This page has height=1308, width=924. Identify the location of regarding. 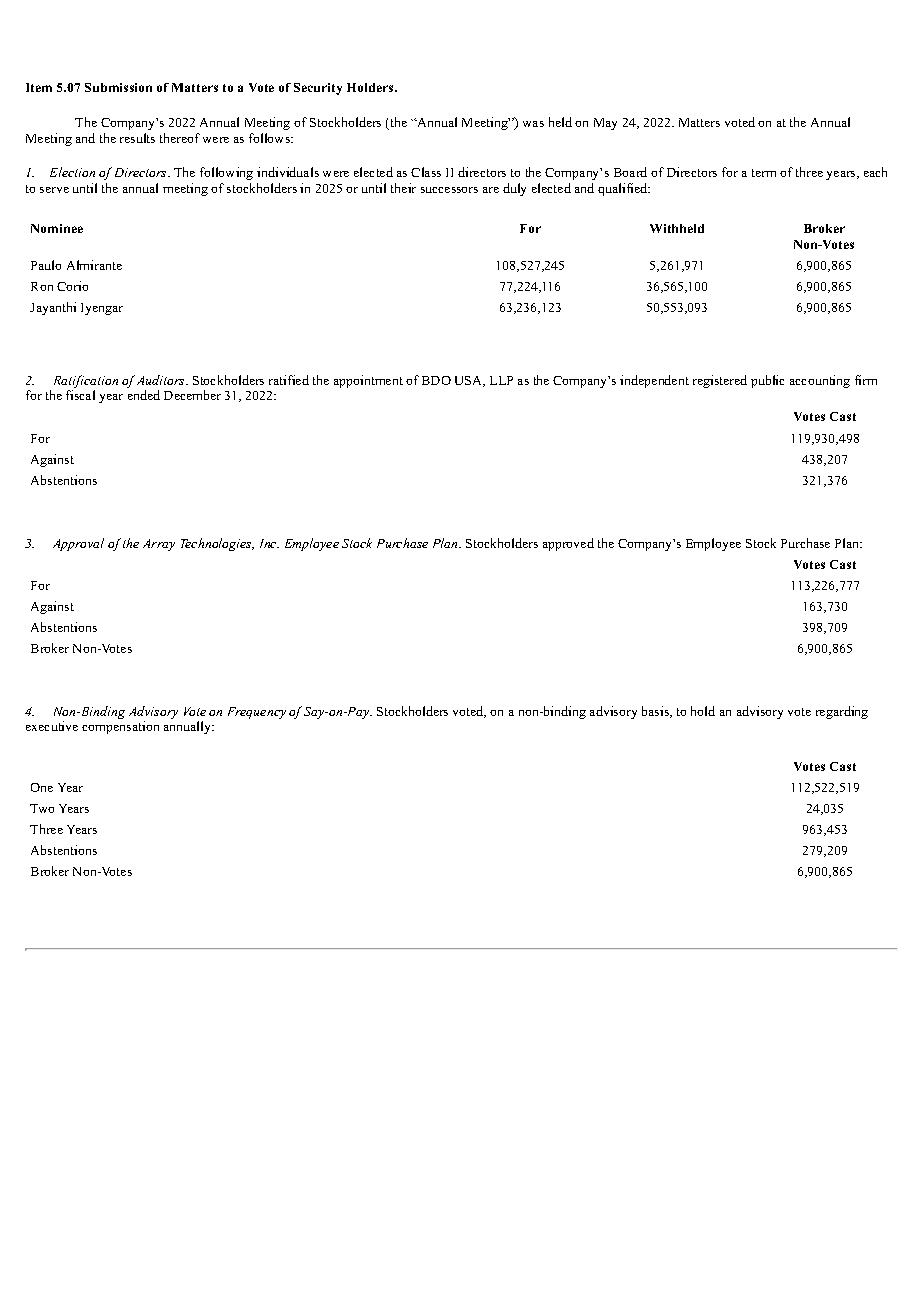
(842, 712).
